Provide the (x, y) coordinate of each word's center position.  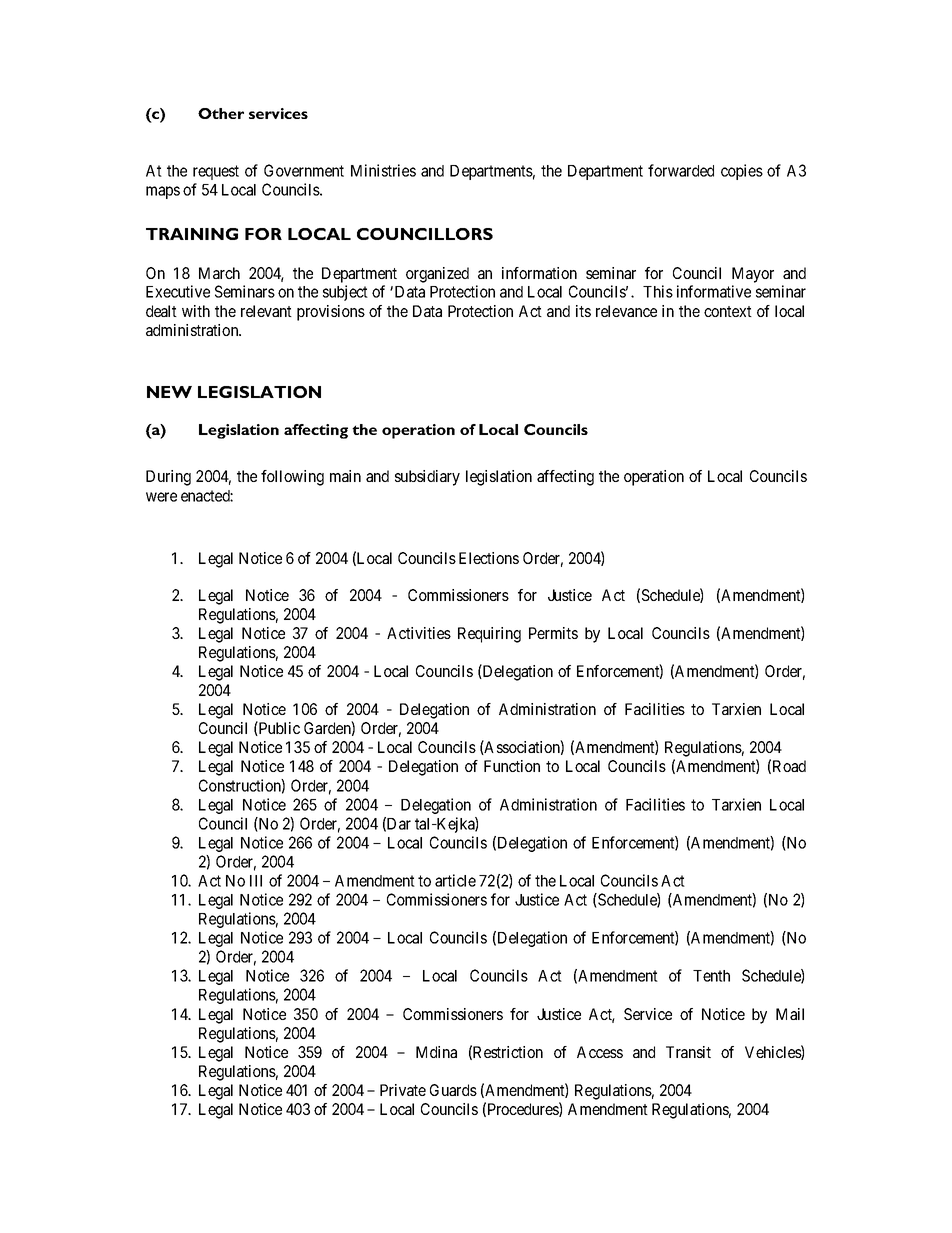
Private (403, 1090)
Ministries (383, 170)
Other (221, 113)
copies (742, 172)
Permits (553, 633)
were (161, 497)
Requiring (489, 635)
